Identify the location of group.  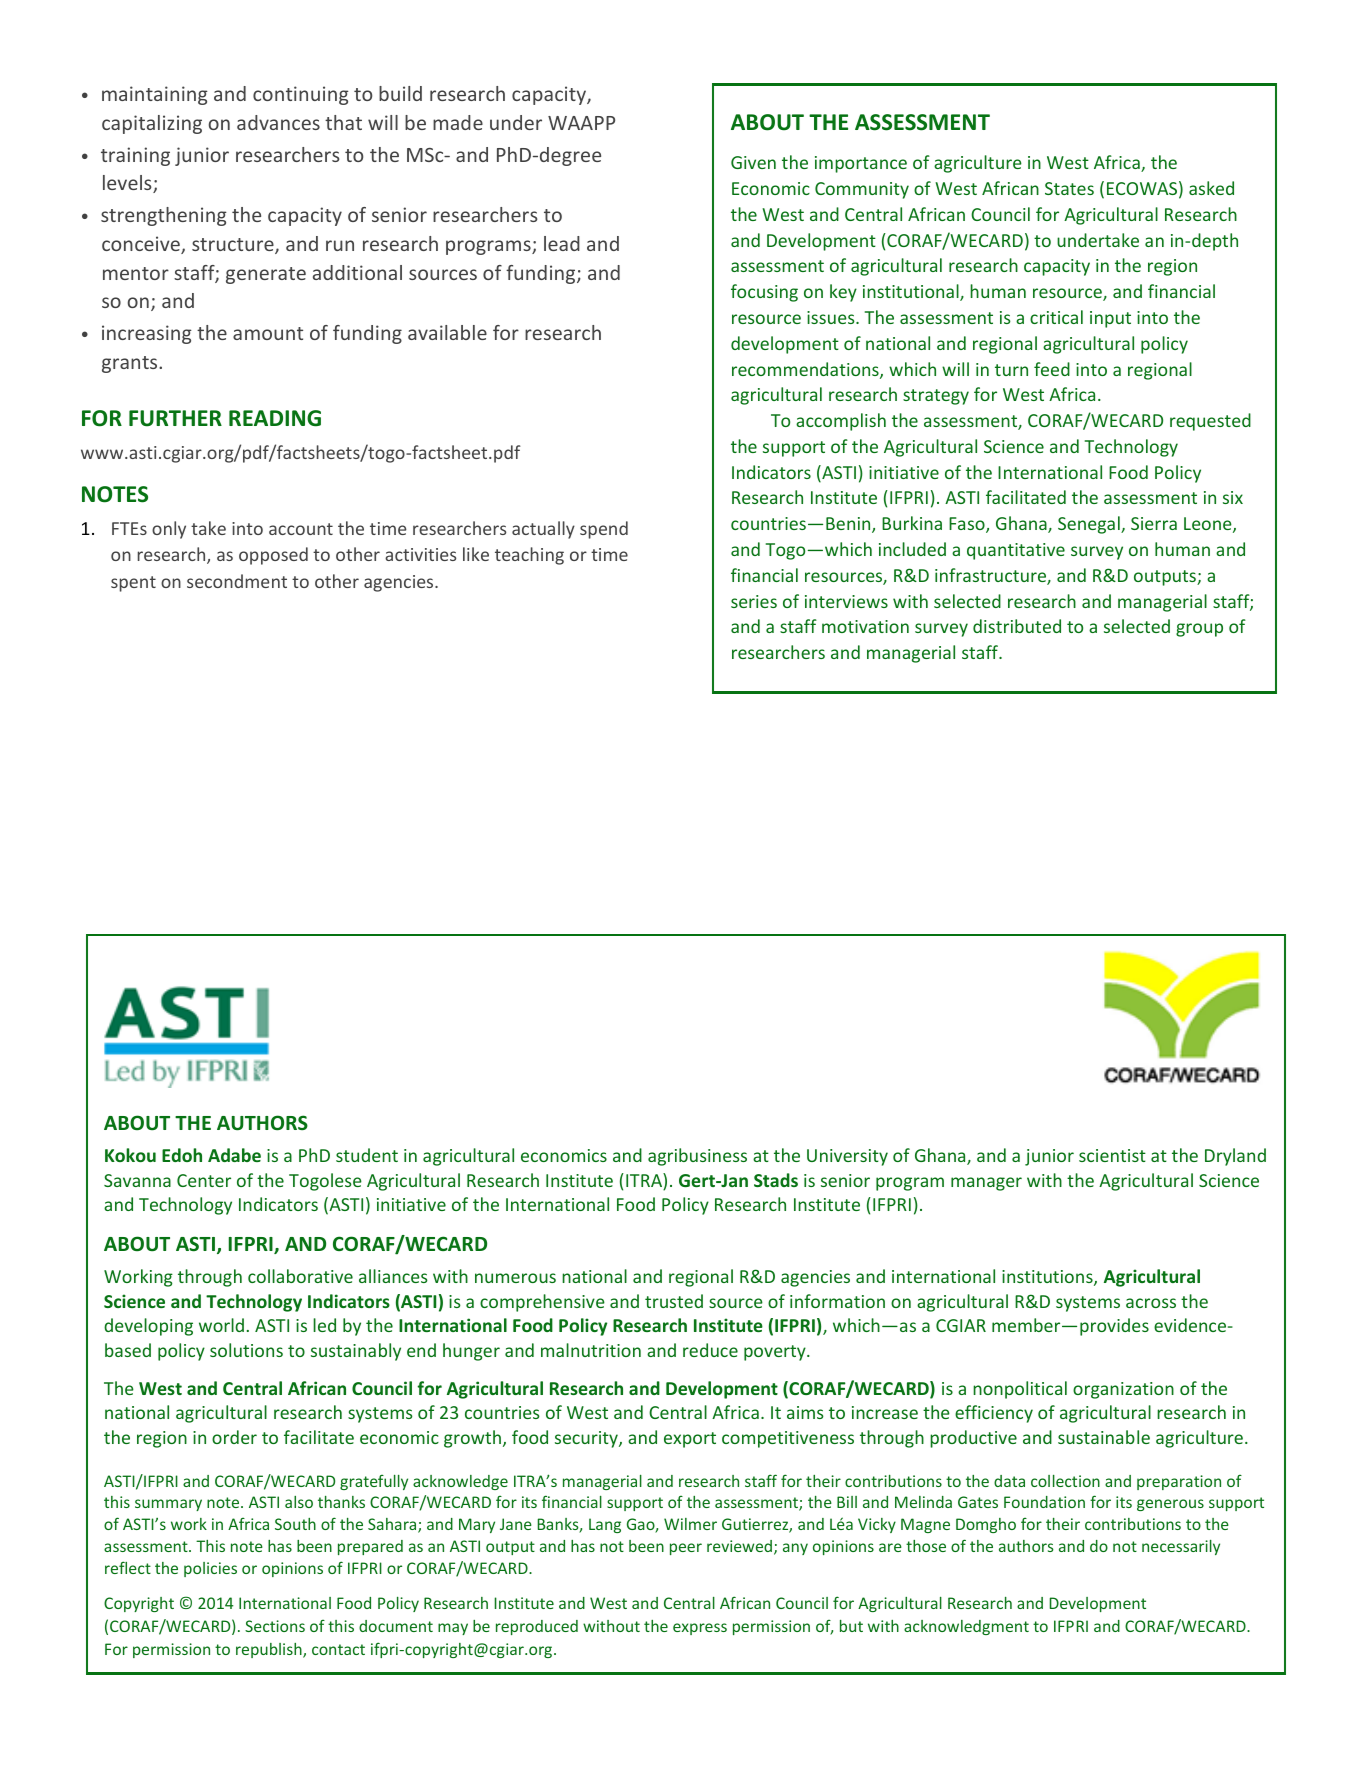
(1199, 630).
